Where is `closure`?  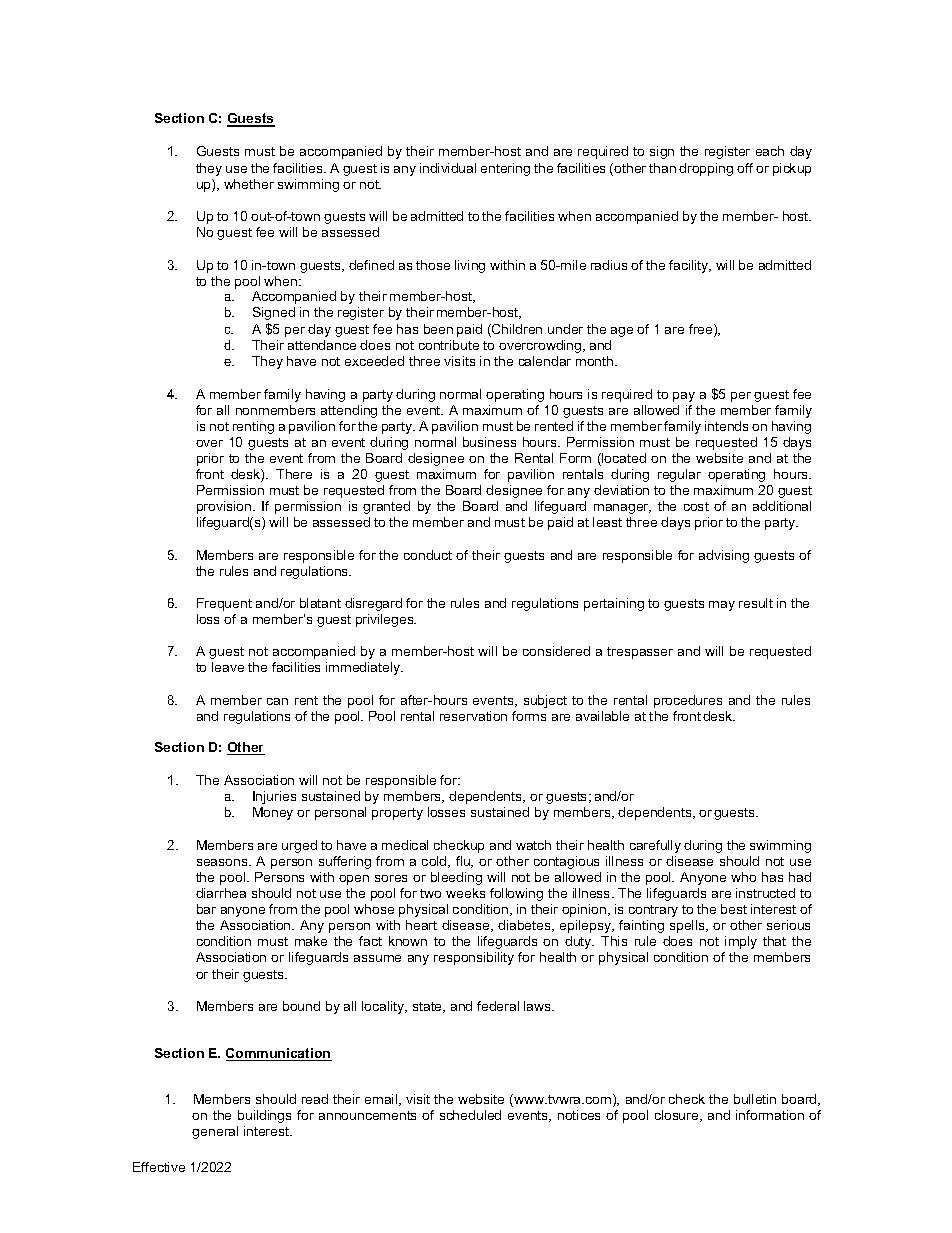 closure is located at coordinates (678, 1116).
